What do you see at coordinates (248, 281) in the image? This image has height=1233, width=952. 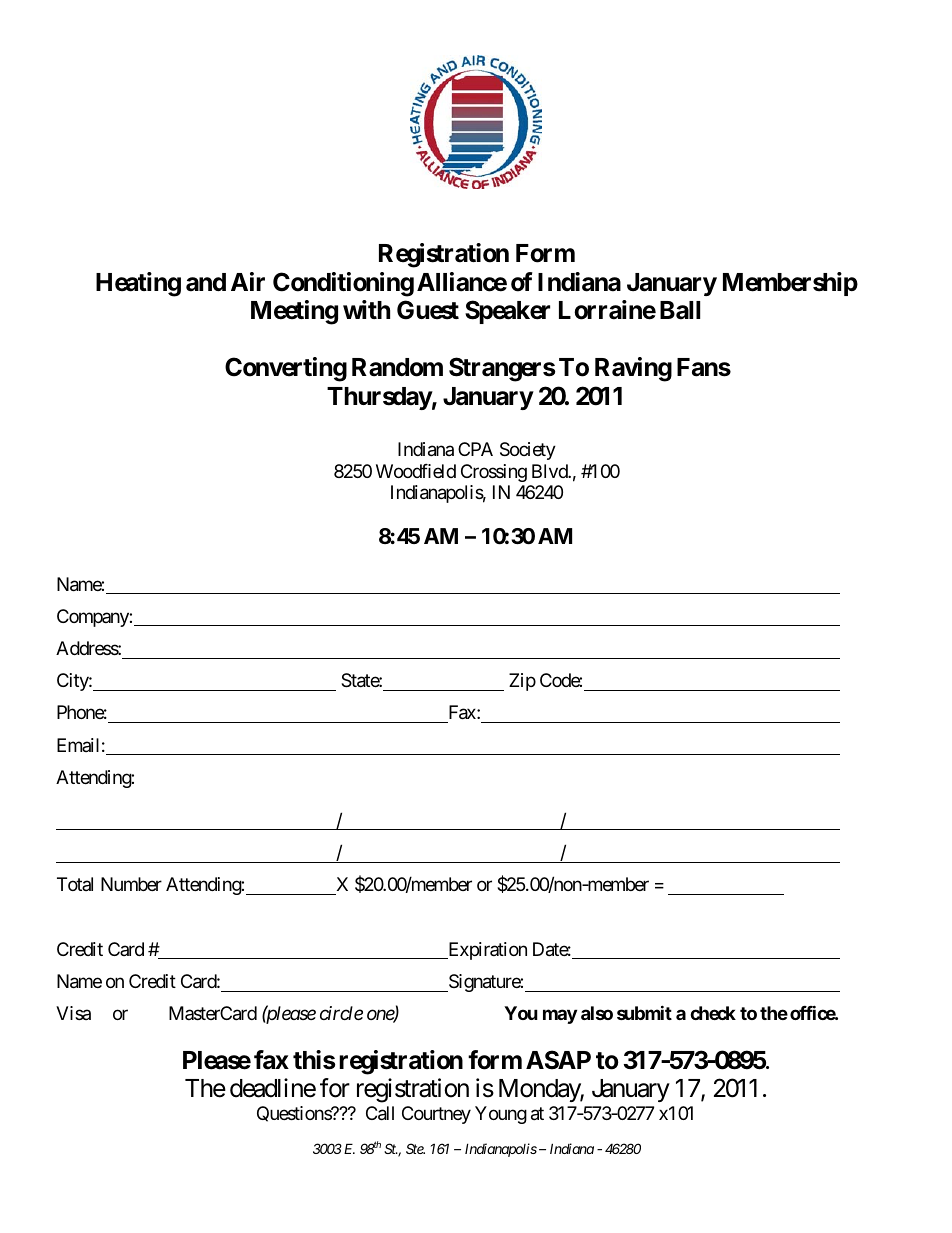 I see `Air` at bounding box center [248, 281].
